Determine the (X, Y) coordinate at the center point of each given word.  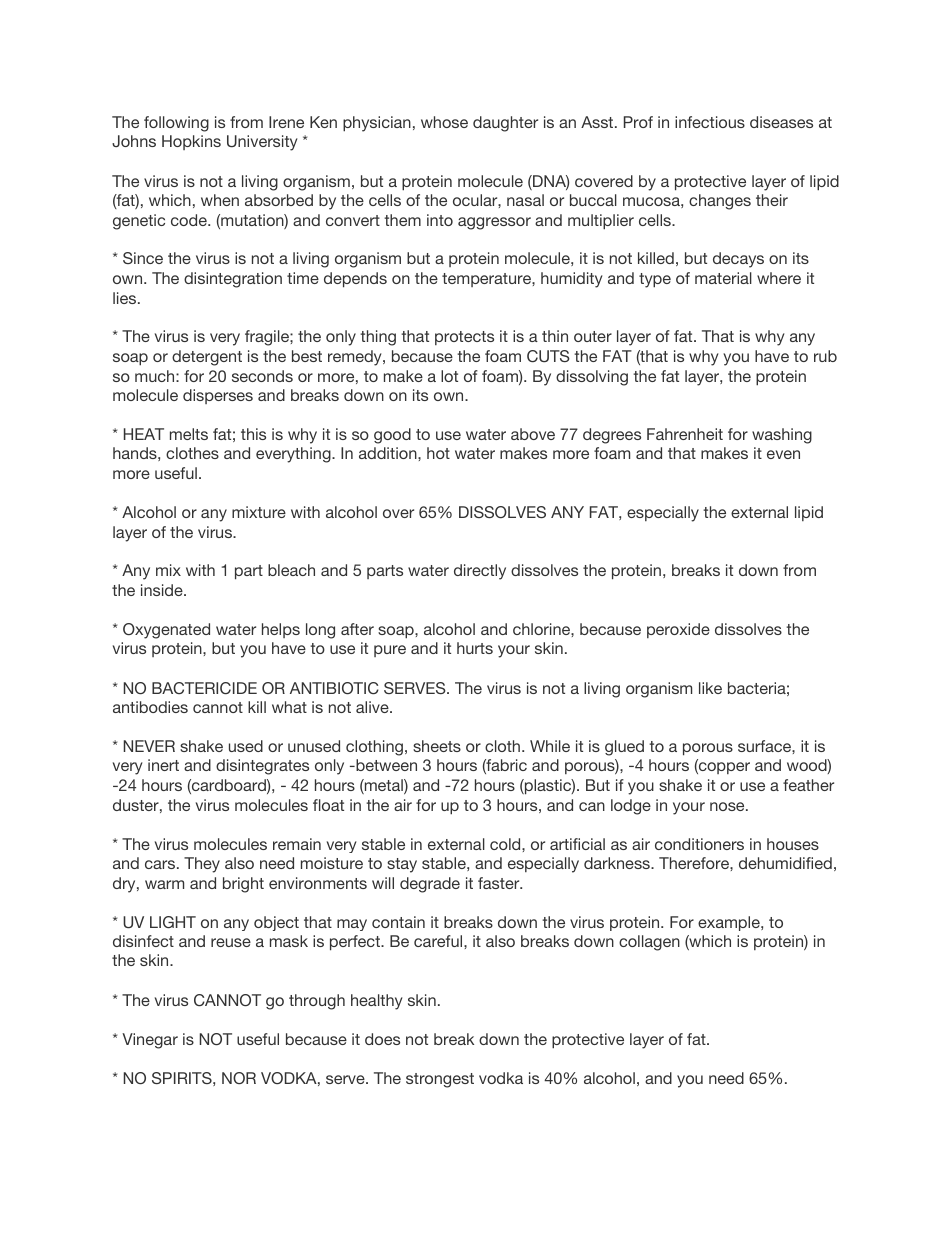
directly (480, 572)
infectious (710, 122)
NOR (239, 1078)
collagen (649, 943)
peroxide (678, 630)
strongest (440, 1080)
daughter (505, 124)
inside (163, 590)
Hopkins (191, 142)
